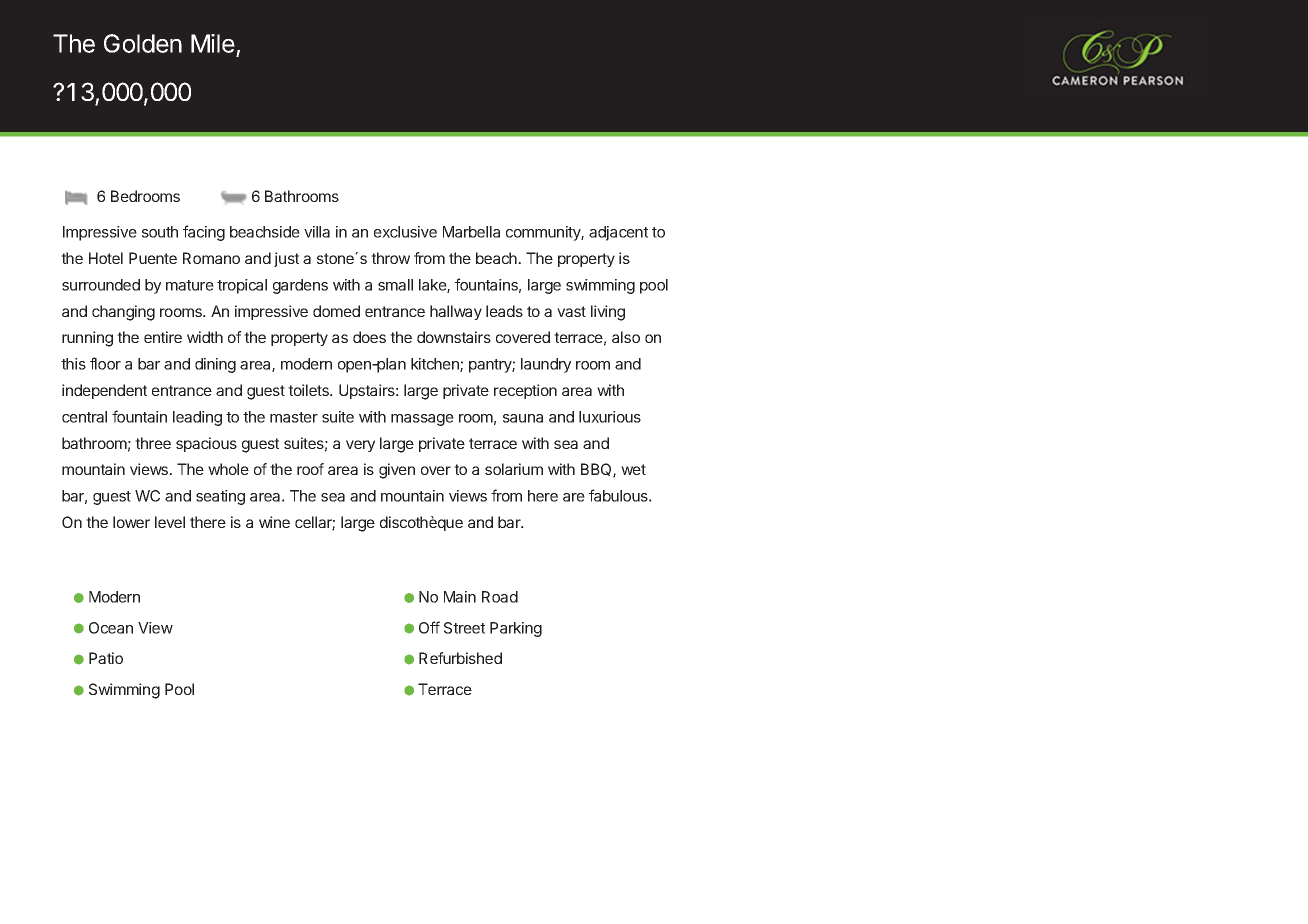 Image resolution: width=1308 pixels, height=924 pixels. Describe the element at coordinates (618, 233) in the screenshot. I see `adjacent` at that location.
